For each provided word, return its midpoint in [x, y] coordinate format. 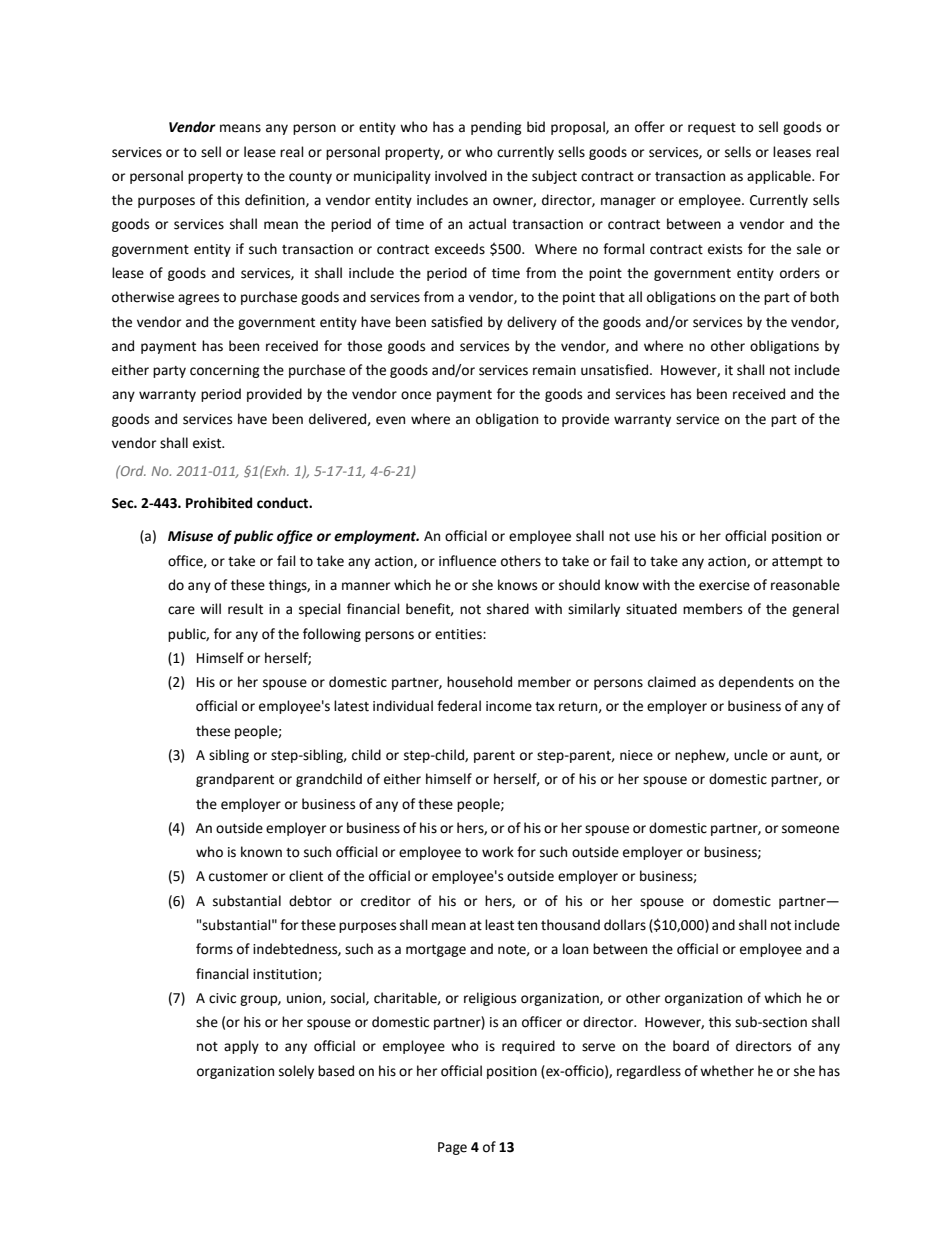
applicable [780, 177]
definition [276, 200]
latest [351, 706]
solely [296, 1072]
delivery [532, 323]
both [824, 297]
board [691, 1046]
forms [214, 949]
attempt [797, 563]
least [499, 925]
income [509, 706]
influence [467, 561]
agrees [198, 299]
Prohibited [219, 503]
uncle [751, 755]
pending [496, 128]
